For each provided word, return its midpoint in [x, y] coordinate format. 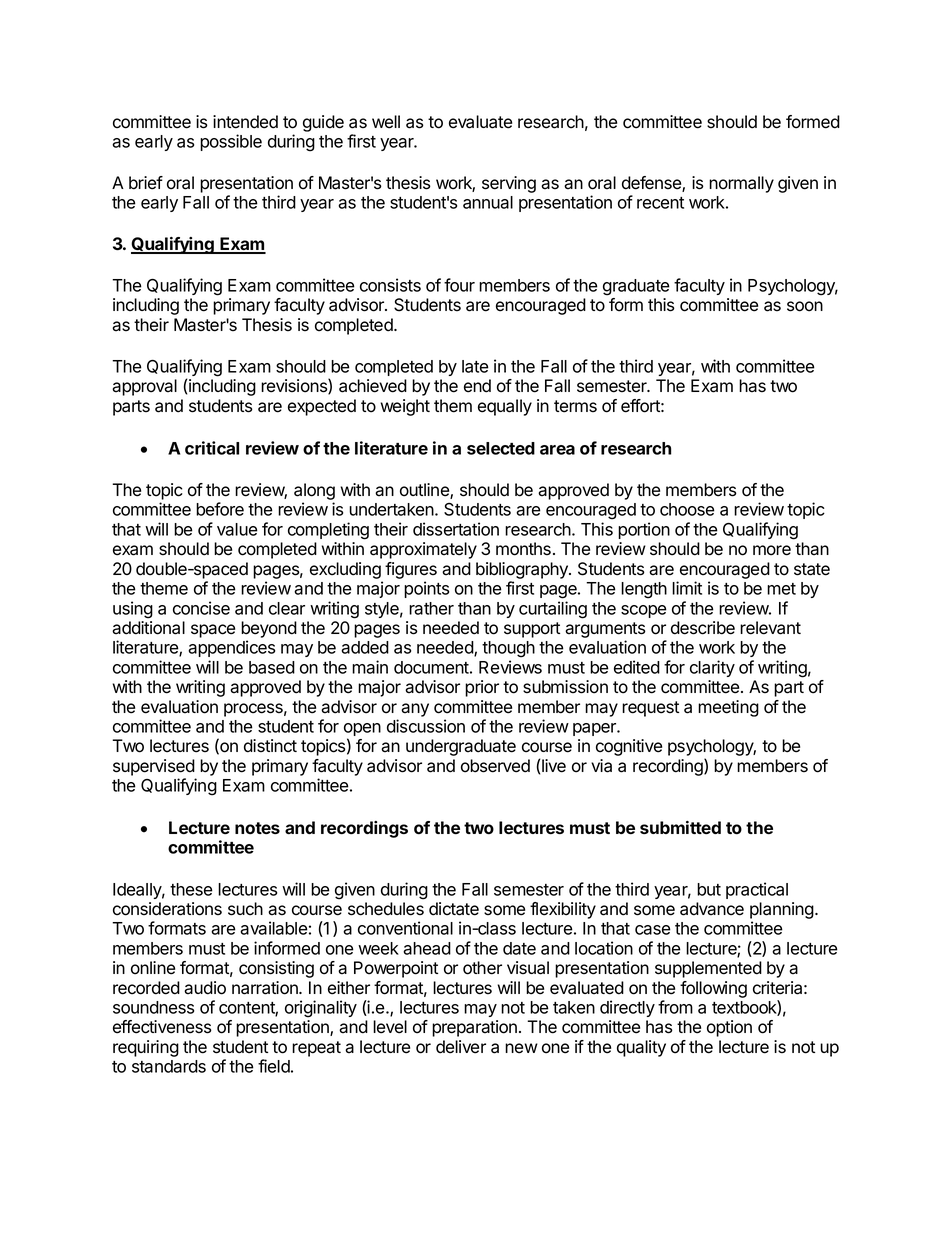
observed [495, 766]
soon [805, 306]
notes [257, 828]
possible [231, 142]
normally [741, 184]
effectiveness [162, 1027]
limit [687, 588]
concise [201, 608]
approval [144, 387]
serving [509, 184]
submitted [680, 827]
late [475, 366]
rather [431, 608]
